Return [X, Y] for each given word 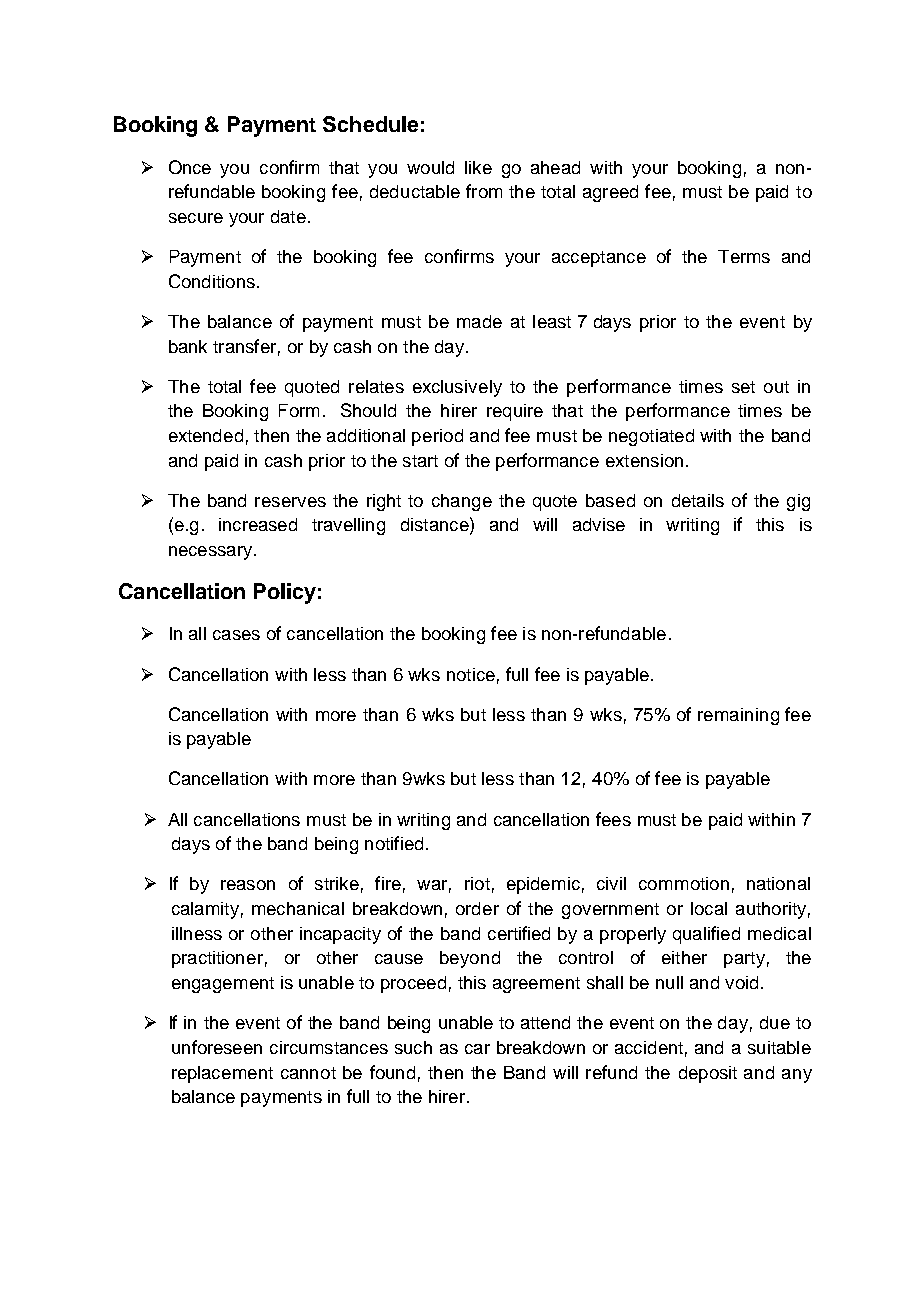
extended [206, 435]
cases [236, 635]
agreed [610, 193]
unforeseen [217, 1047]
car [477, 1049]
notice [471, 674]
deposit [708, 1074]
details [698, 500]
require [515, 412]
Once [190, 167]
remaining [738, 716]
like [478, 167]
